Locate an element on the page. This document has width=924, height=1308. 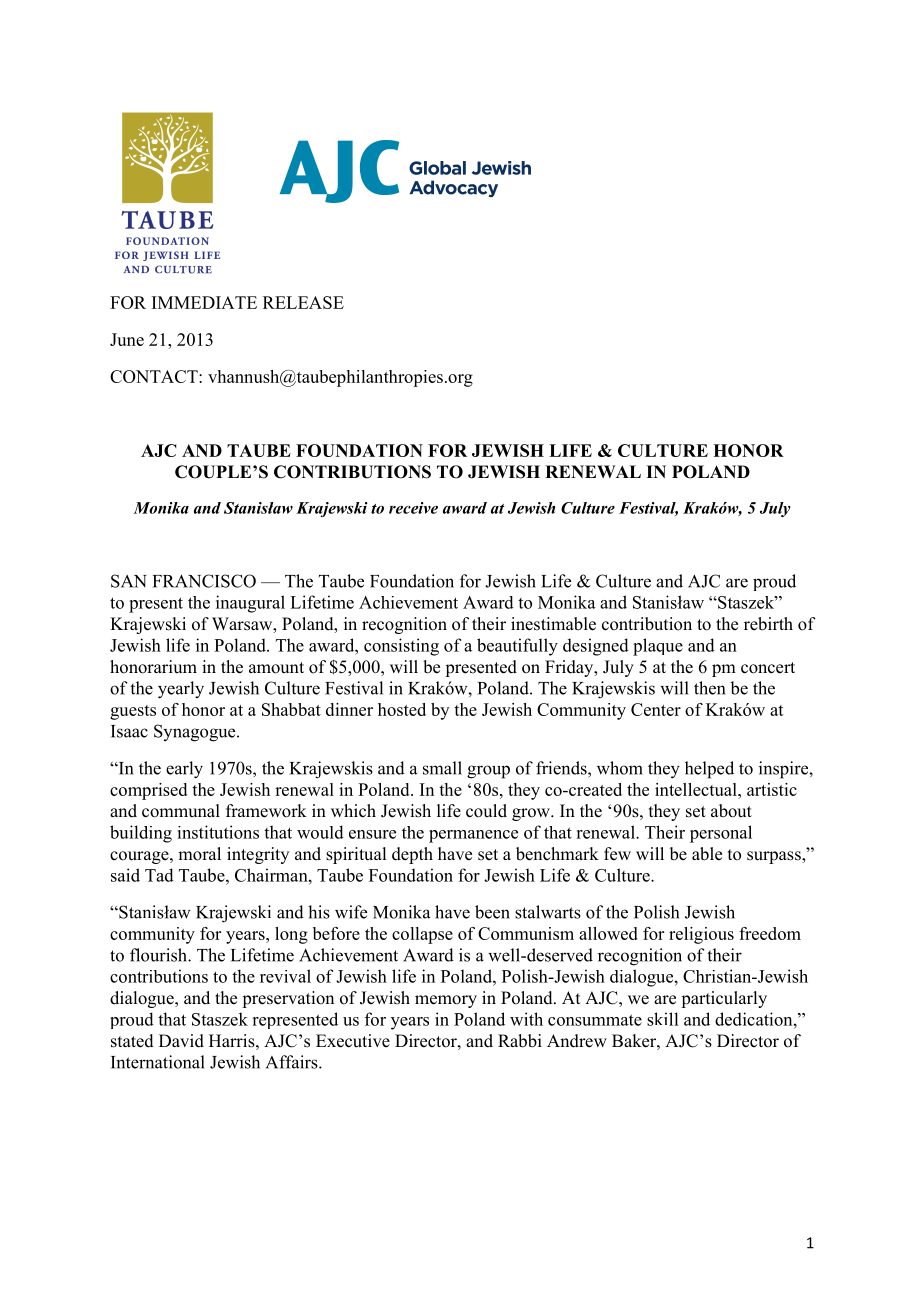
David is located at coordinates (181, 1041).
